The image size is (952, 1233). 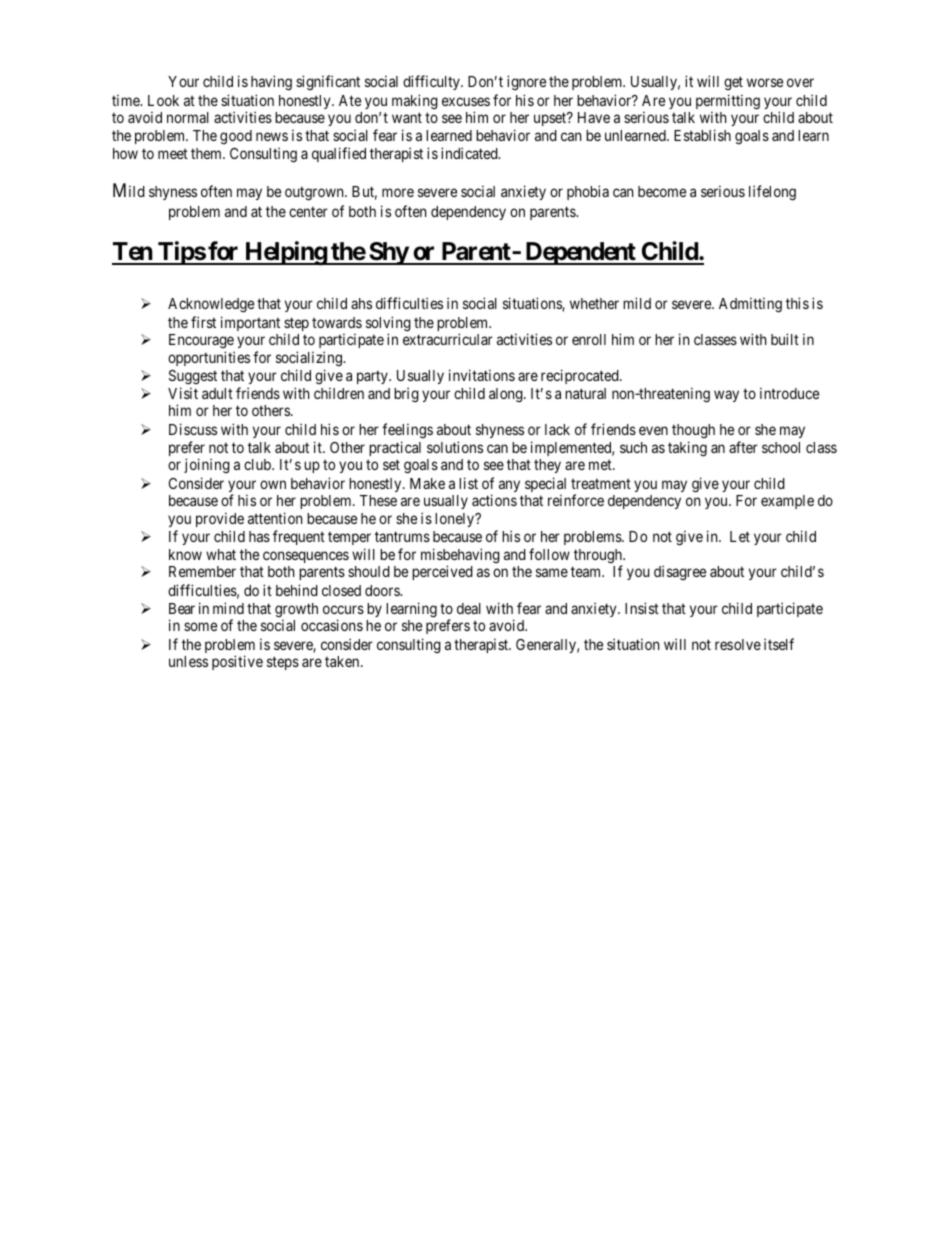 I want to click on first, so click(x=203, y=322).
